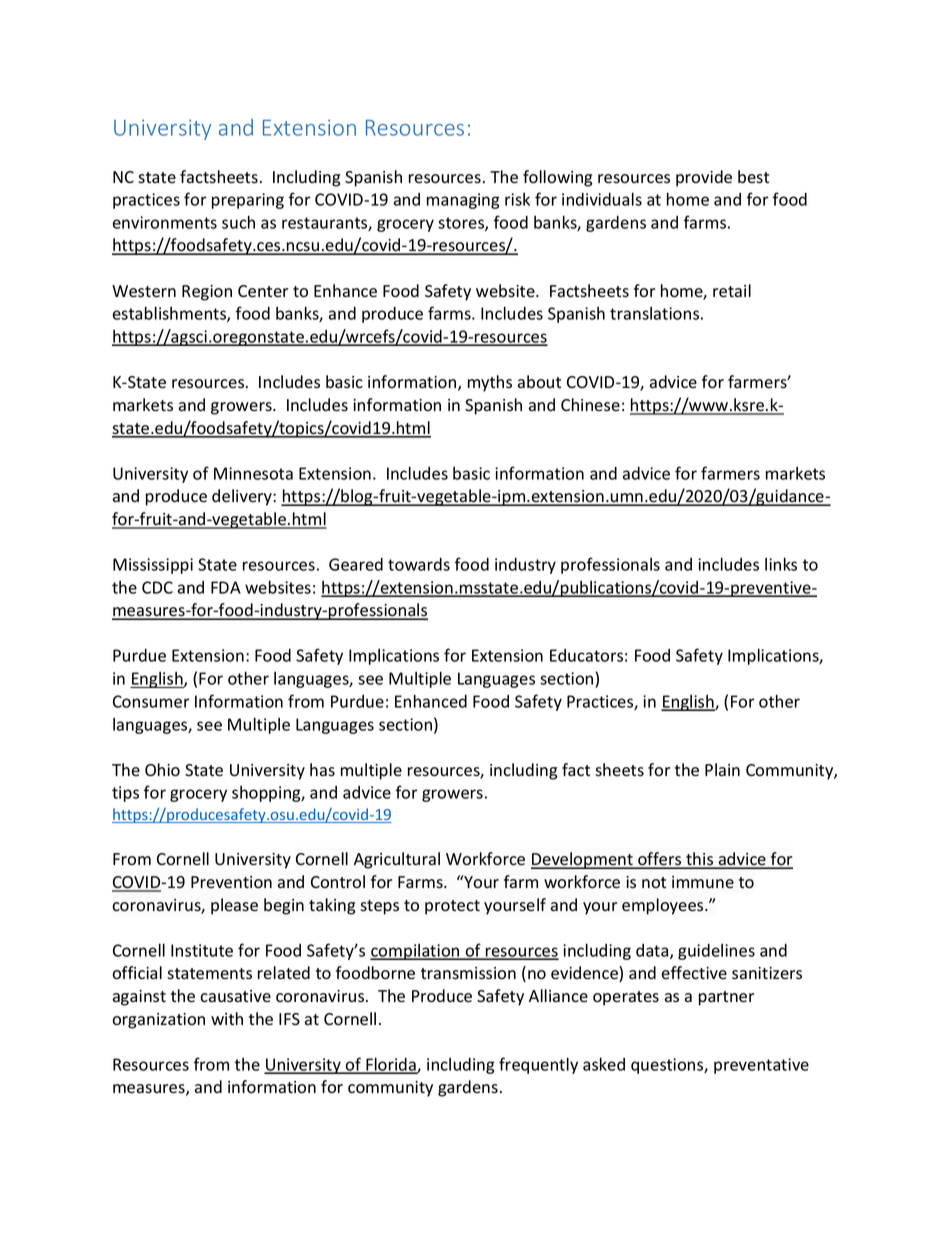  I want to click on delivery, so click(243, 497).
